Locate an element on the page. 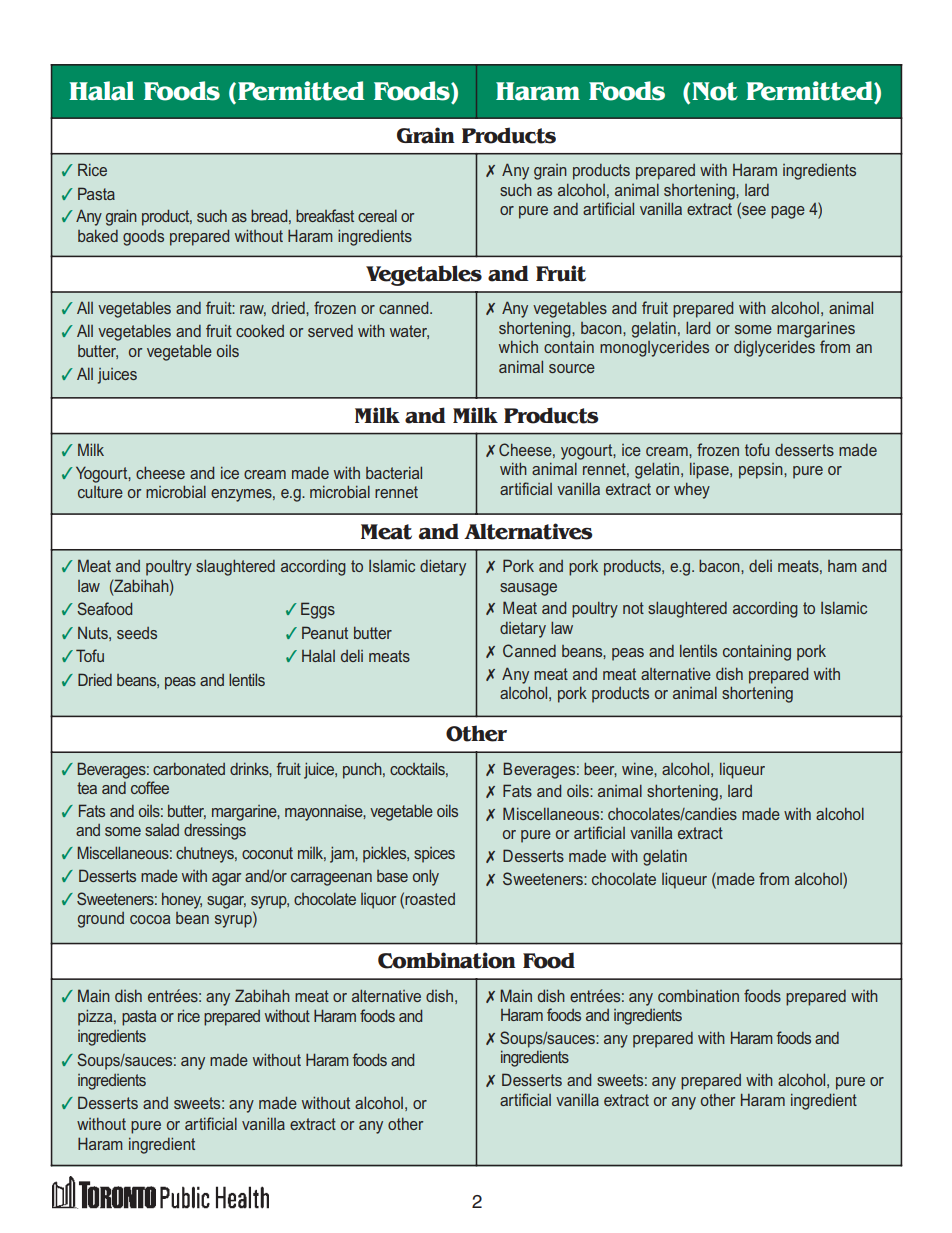 The image size is (952, 1233). sugar is located at coordinates (226, 902).
